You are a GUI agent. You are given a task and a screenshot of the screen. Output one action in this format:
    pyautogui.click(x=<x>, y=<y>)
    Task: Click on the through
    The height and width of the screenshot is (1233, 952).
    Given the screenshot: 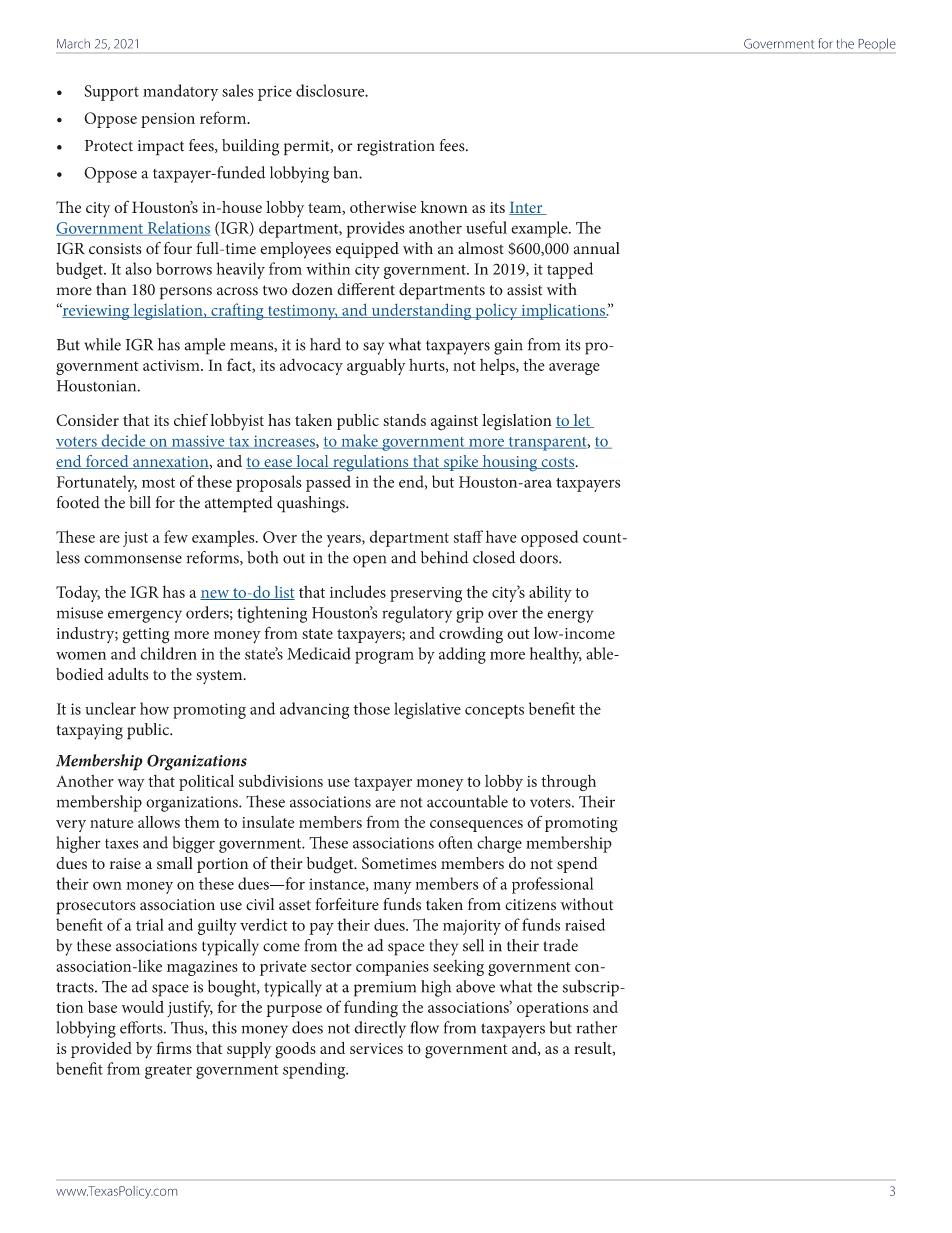 What is the action you would take?
    pyautogui.click(x=568, y=783)
